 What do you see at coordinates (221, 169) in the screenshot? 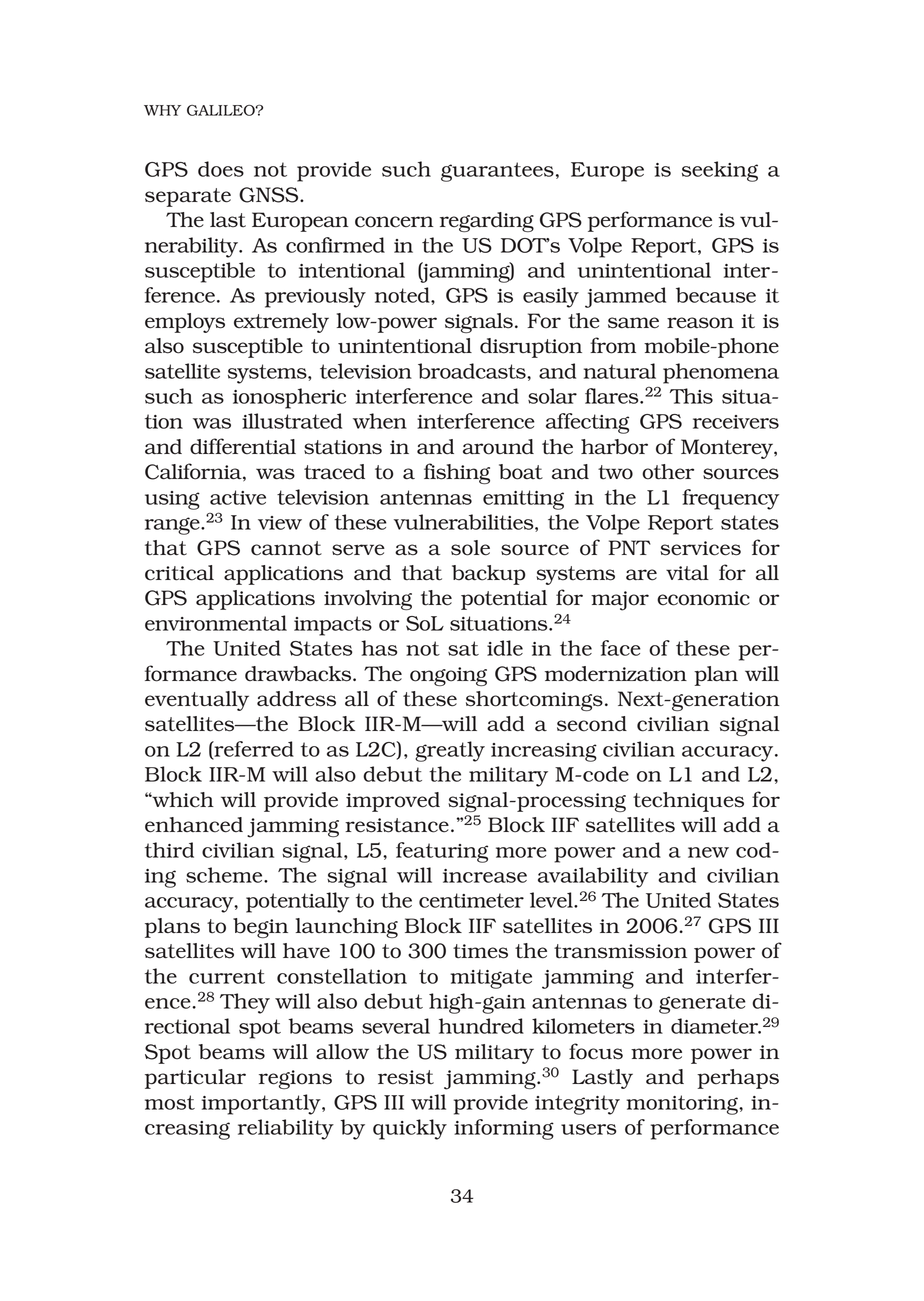
I see `does` at bounding box center [221, 169].
